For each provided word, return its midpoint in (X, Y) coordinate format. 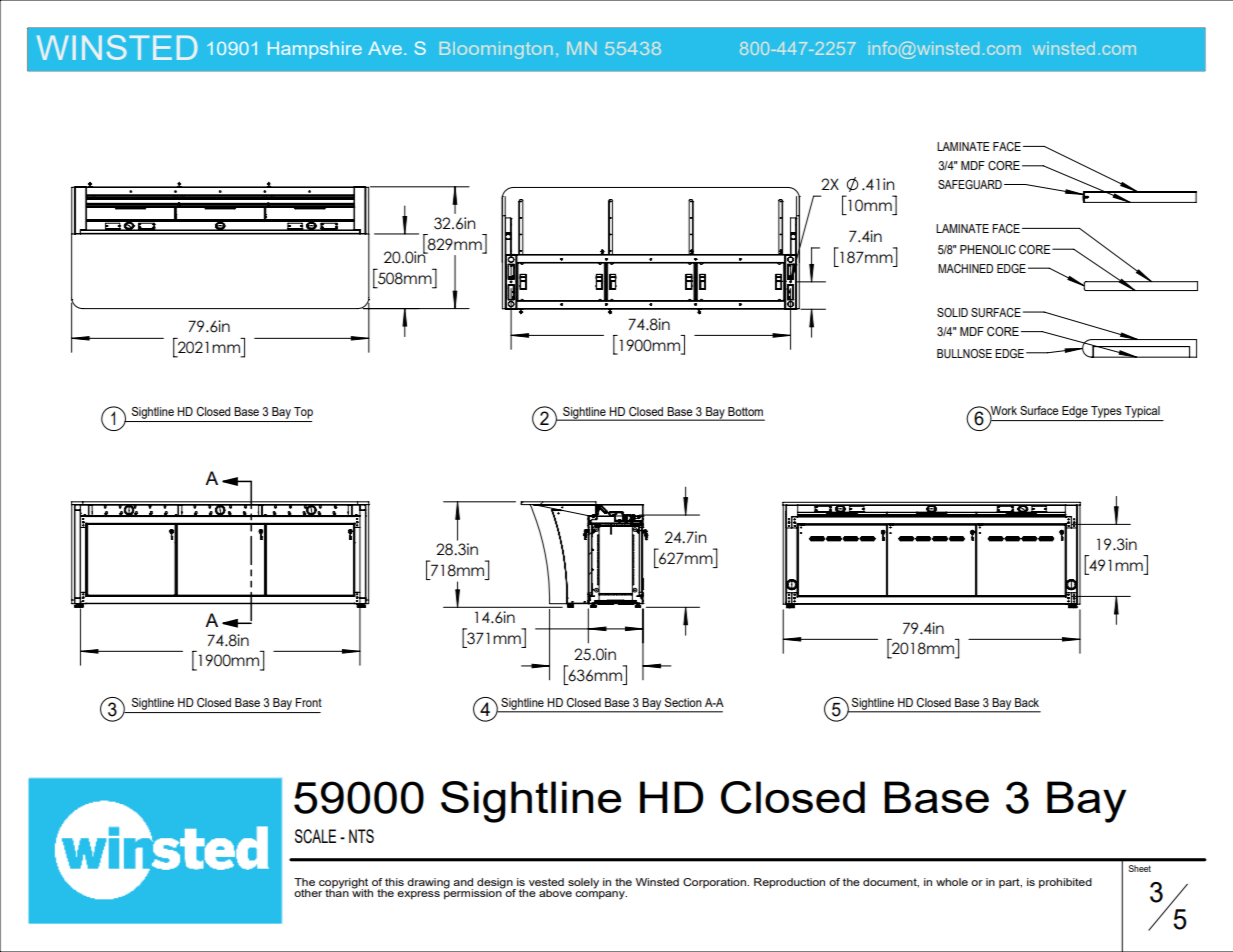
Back (1027, 702)
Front (308, 702)
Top (303, 413)
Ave (385, 48)
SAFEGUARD (970, 184)
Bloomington (496, 50)
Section (683, 702)
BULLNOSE (964, 353)
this (394, 882)
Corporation (715, 883)
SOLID (952, 312)
